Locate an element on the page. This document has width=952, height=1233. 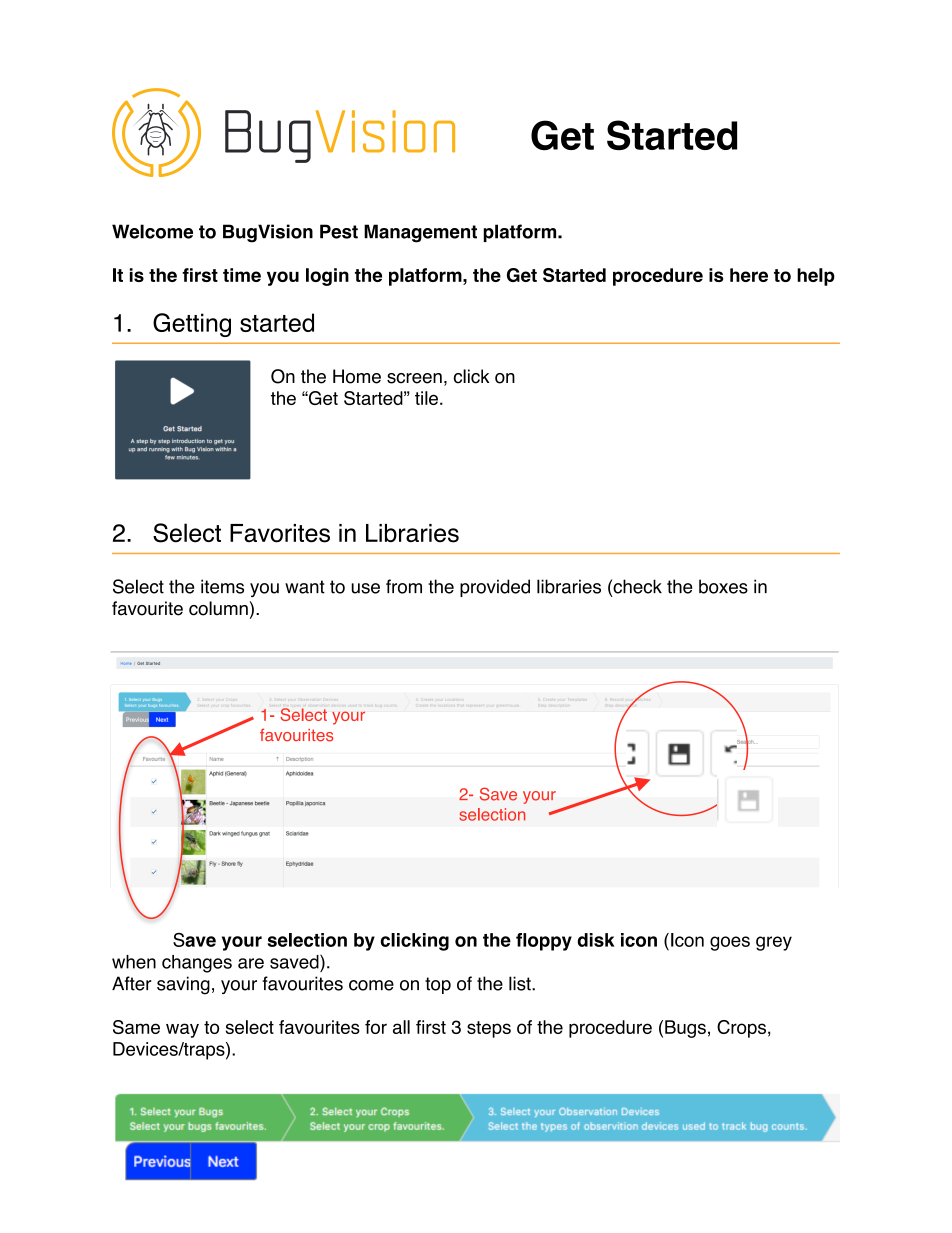
floppy is located at coordinates (544, 942).
